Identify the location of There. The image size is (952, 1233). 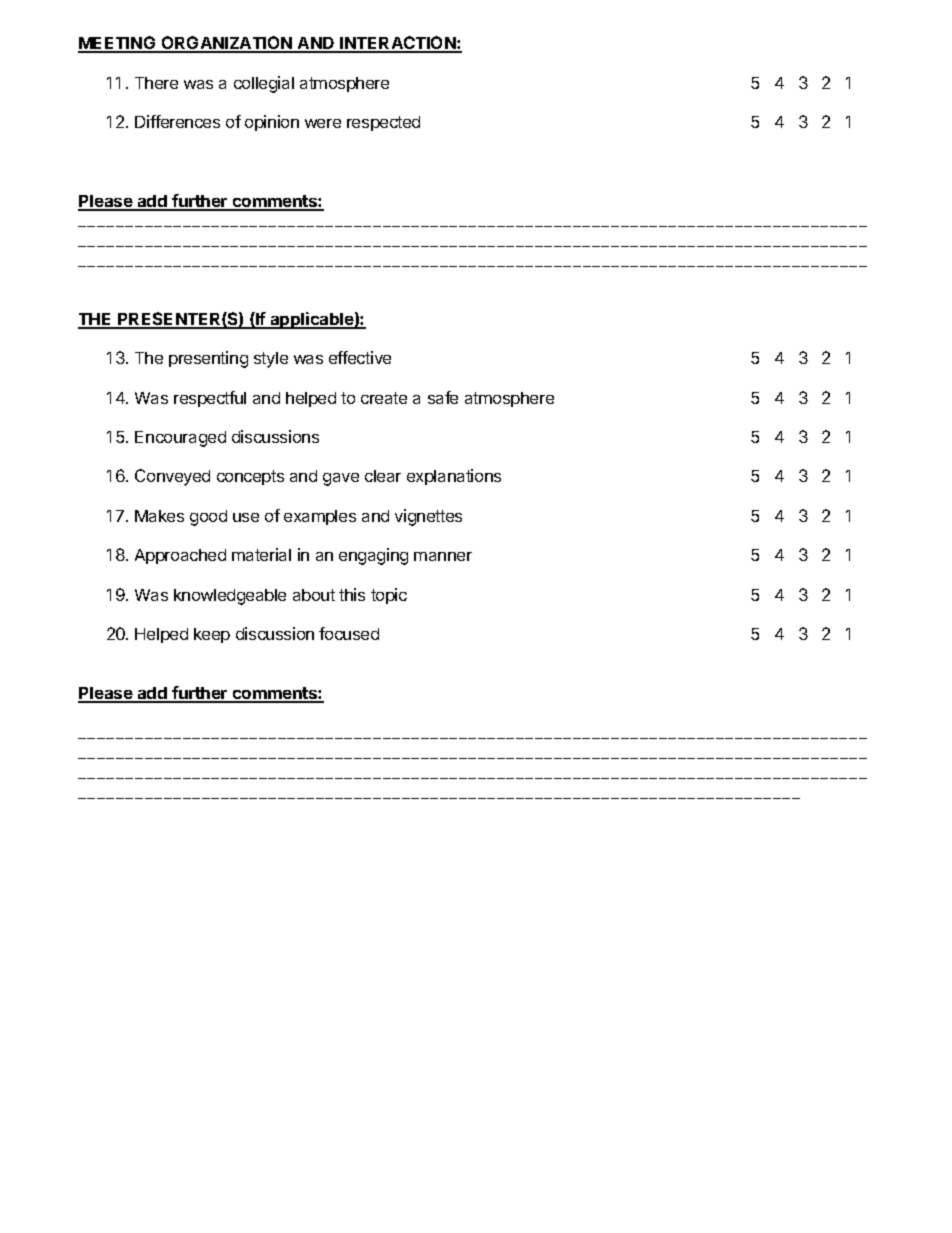
(156, 83).
